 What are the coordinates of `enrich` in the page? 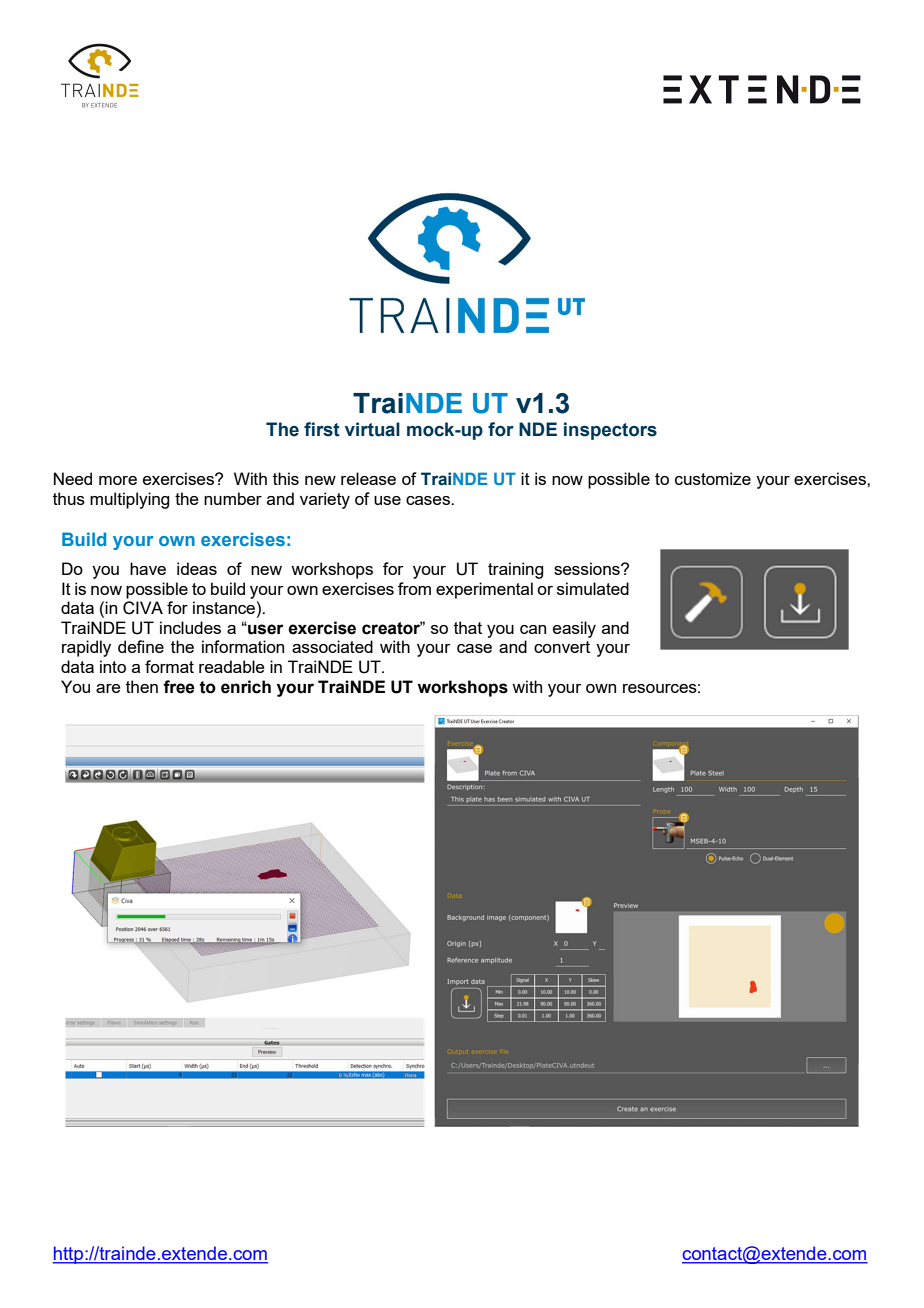 It's located at (246, 687).
